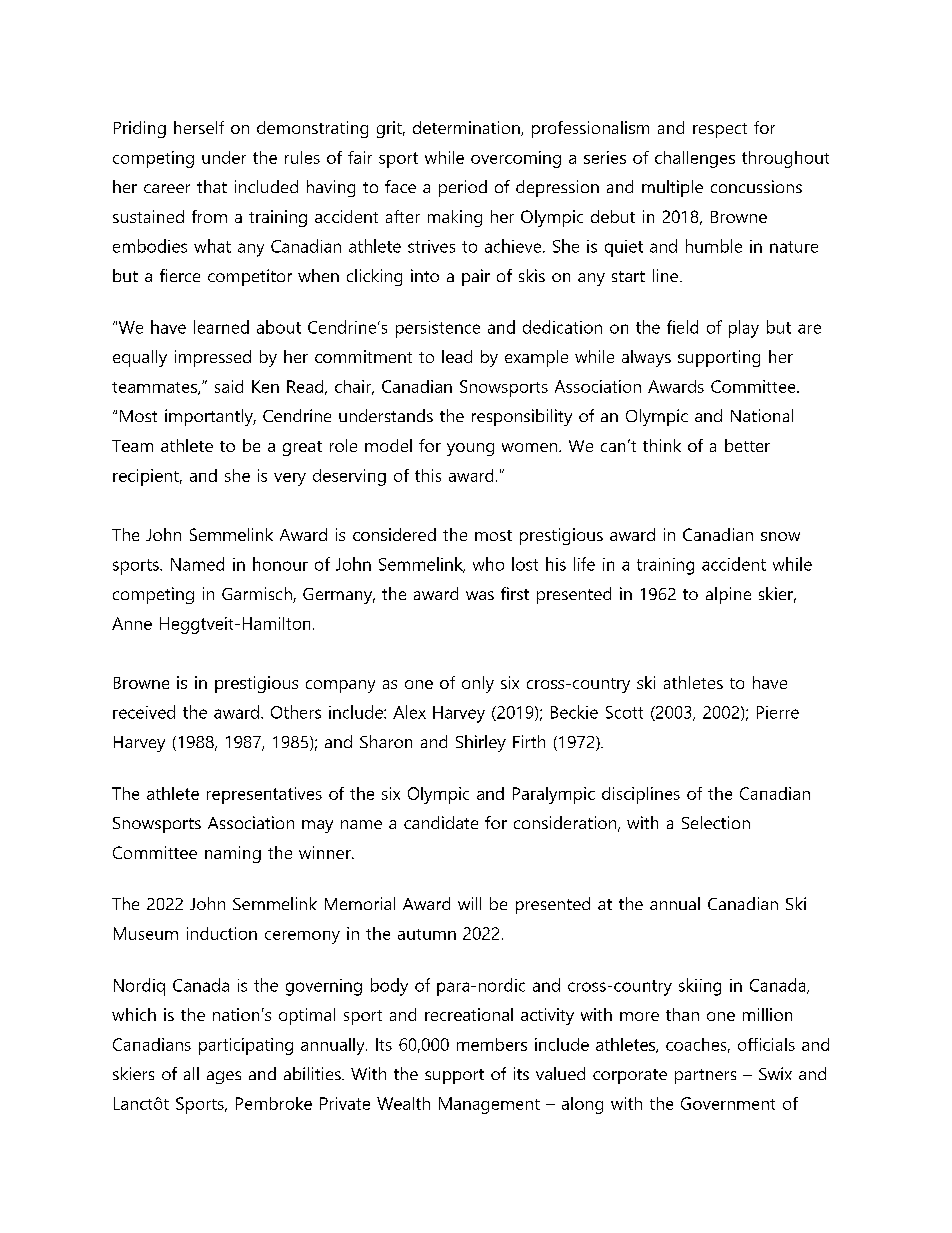 This screenshot has height=1233, width=952. What do you see at coordinates (744, 329) in the screenshot?
I see `play` at bounding box center [744, 329].
